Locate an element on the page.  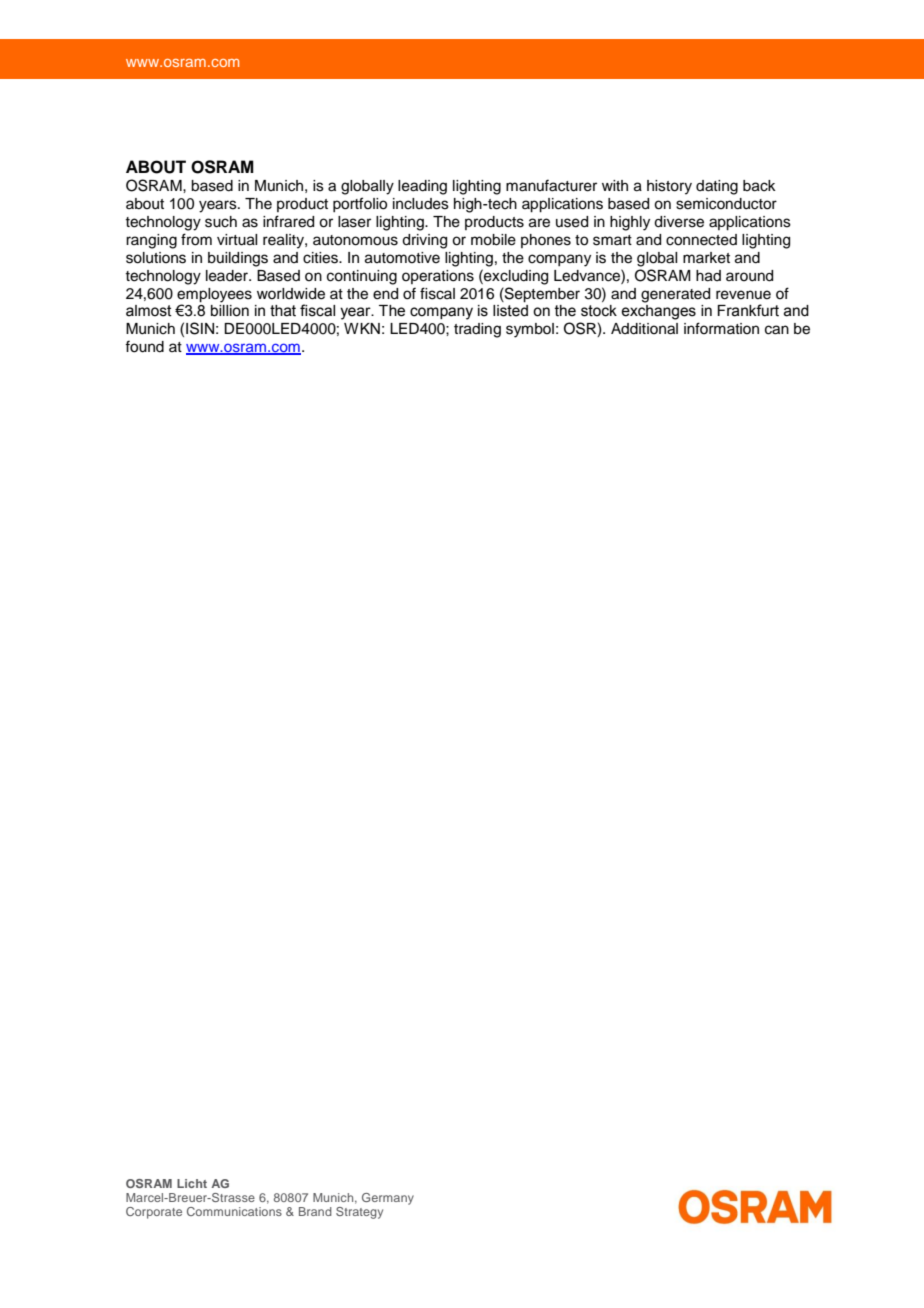
Germany is located at coordinates (388, 1199).
